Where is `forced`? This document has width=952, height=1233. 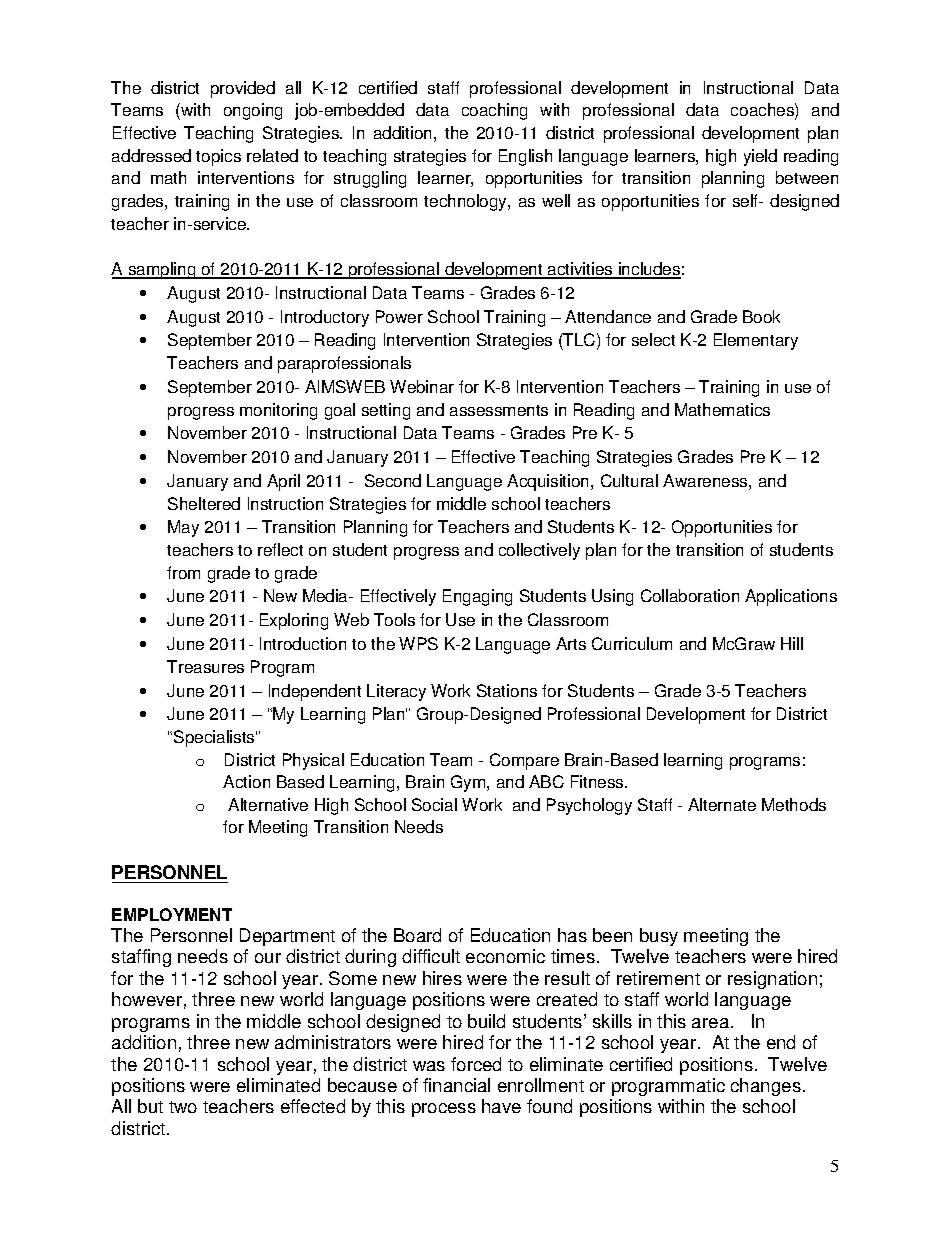
forced is located at coordinates (476, 1064).
